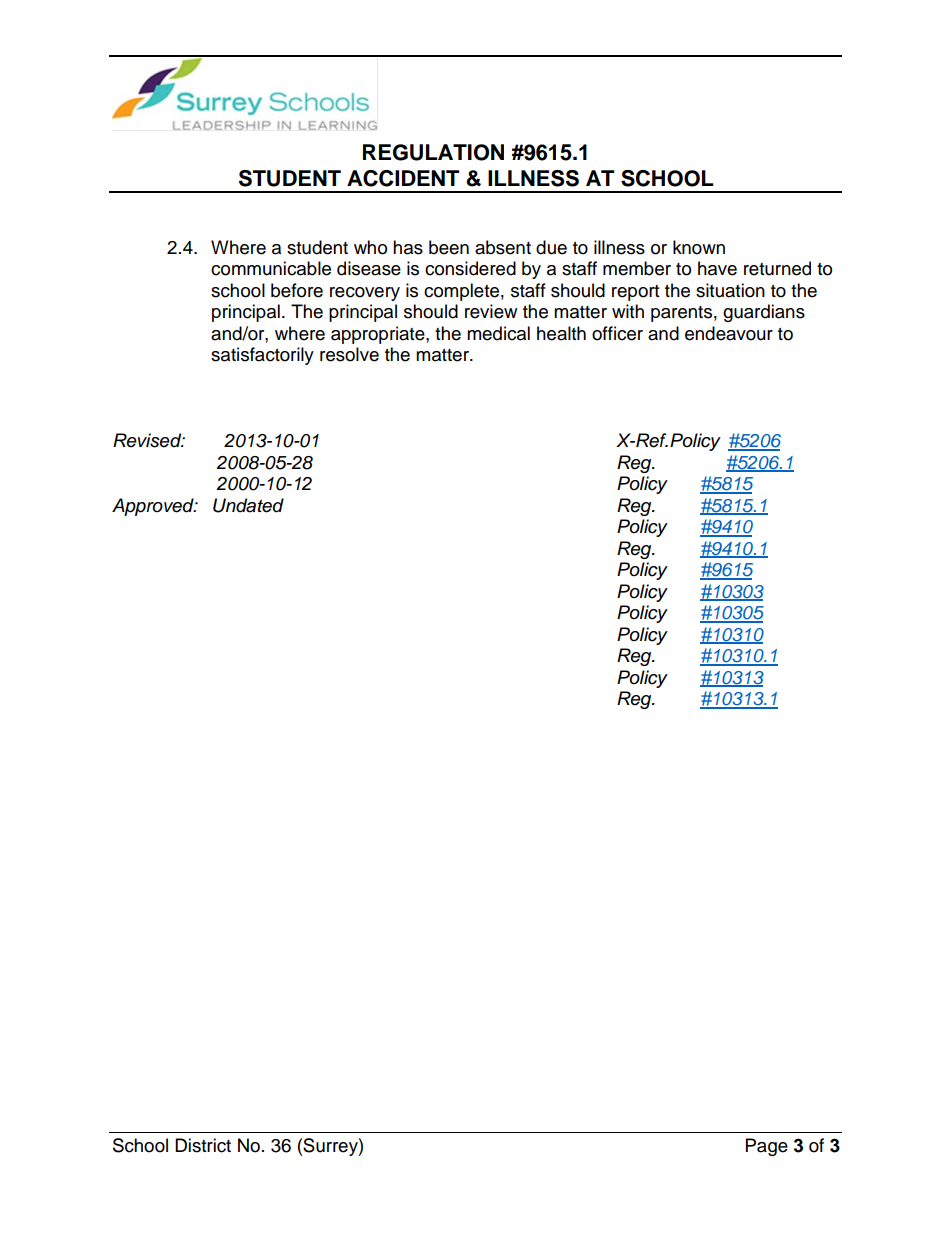  What do you see at coordinates (203, 1145) in the screenshot?
I see `District` at bounding box center [203, 1145].
